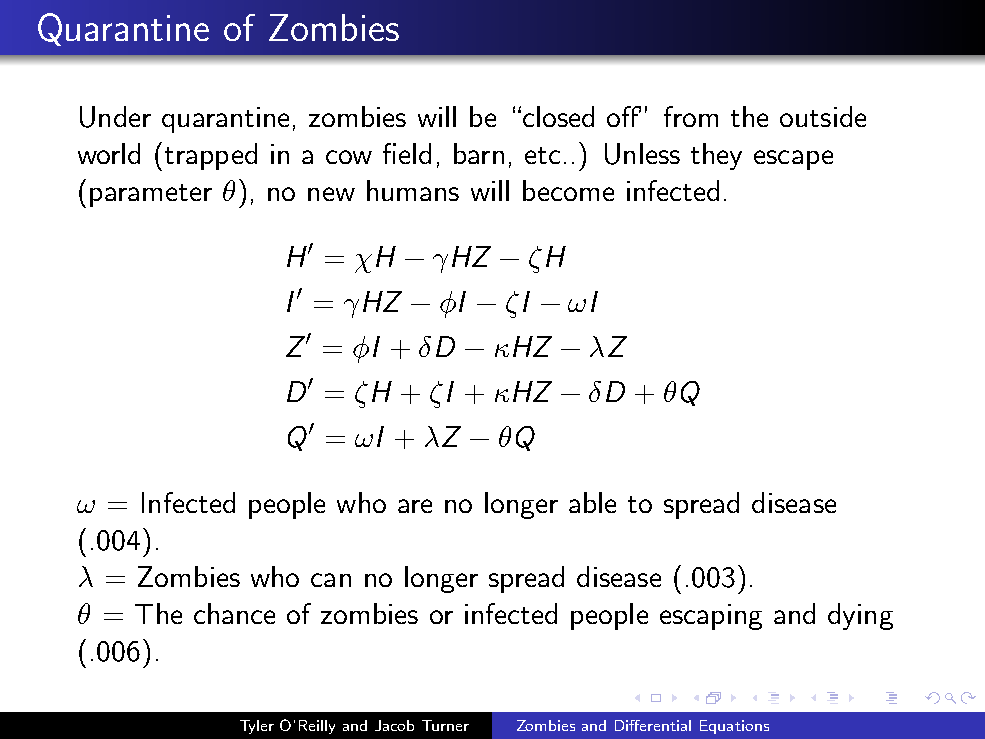 The height and width of the screenshot is (739, 985). What do you see at coordinates (211, 156) in the screenshot?
I see `trapped` at bounding box center [211, 156].
